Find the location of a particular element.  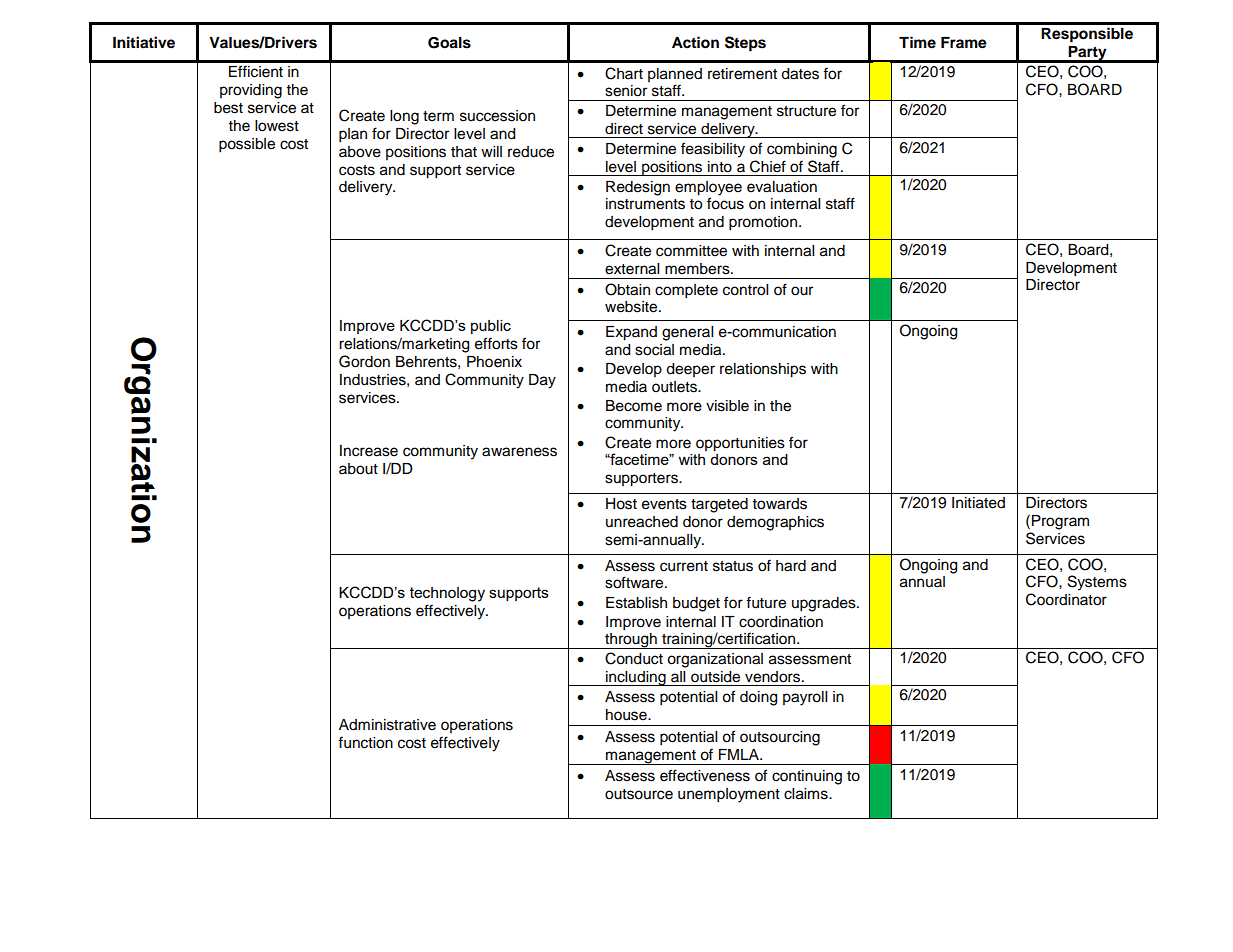

Frame is located at coordinates (964, 43).
